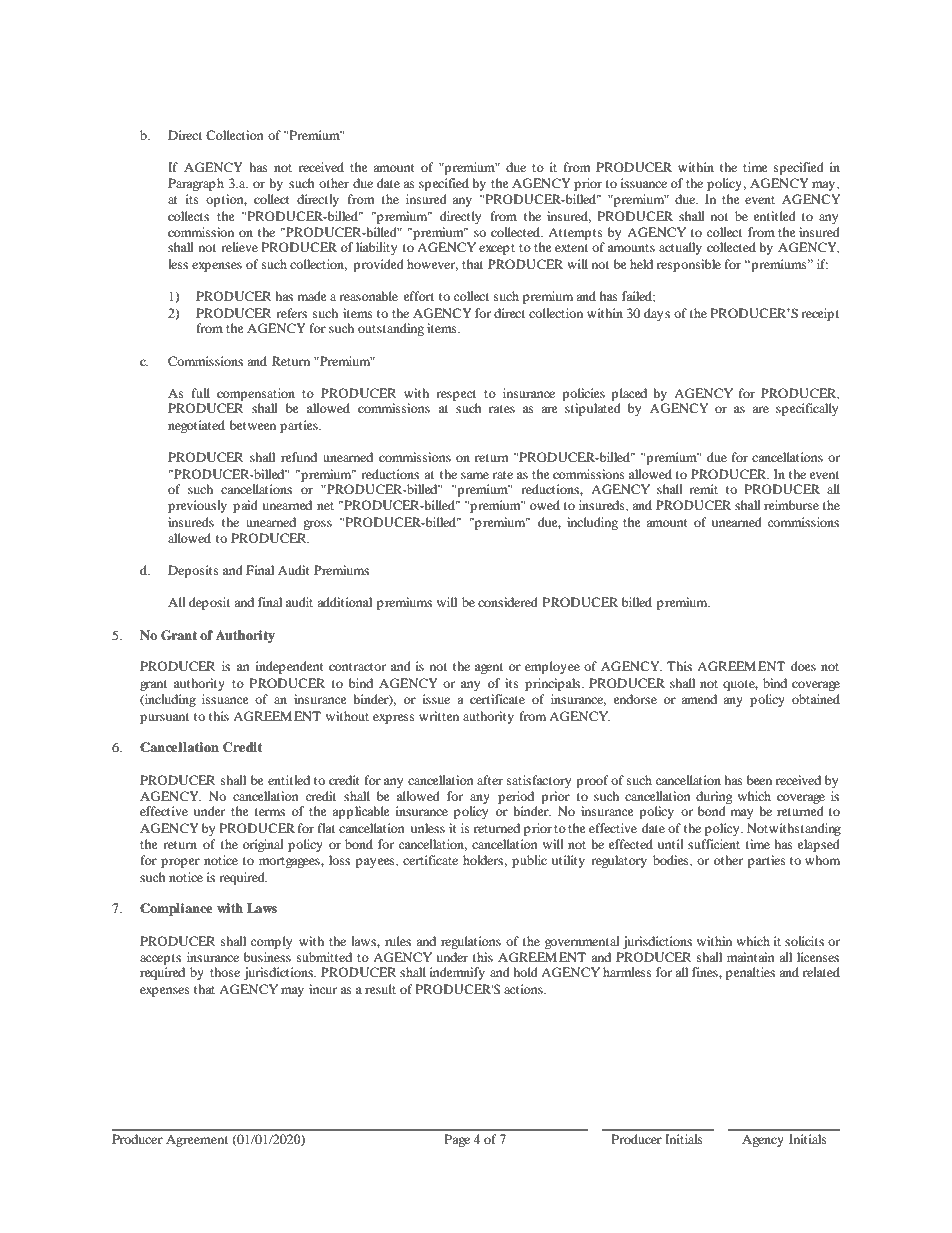  I want to click on incur, so click(323, 989).
